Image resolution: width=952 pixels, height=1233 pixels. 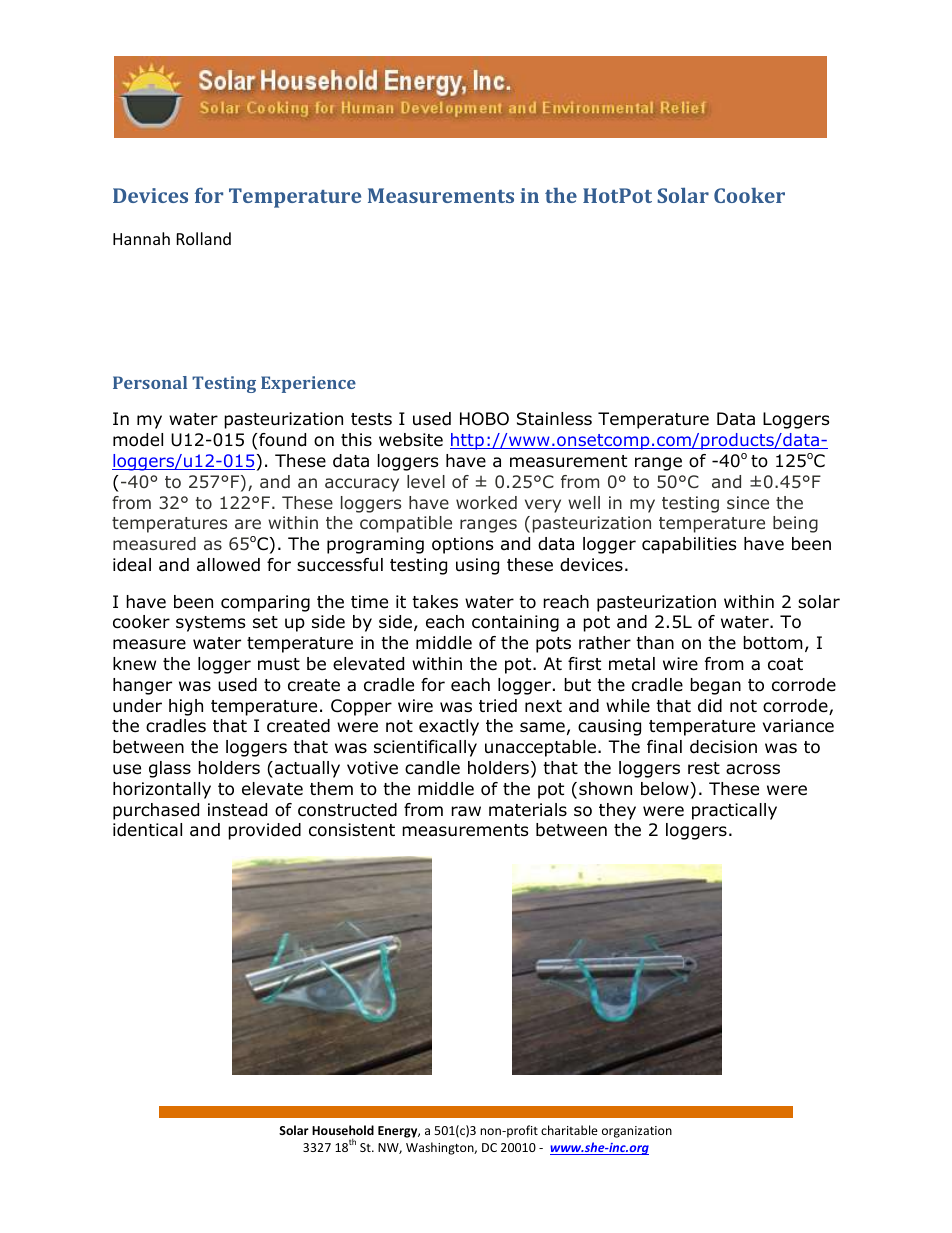 What do you see at coordinates (228, 565) in the page?
I see `allowed` at bounding box center [228, 565].
